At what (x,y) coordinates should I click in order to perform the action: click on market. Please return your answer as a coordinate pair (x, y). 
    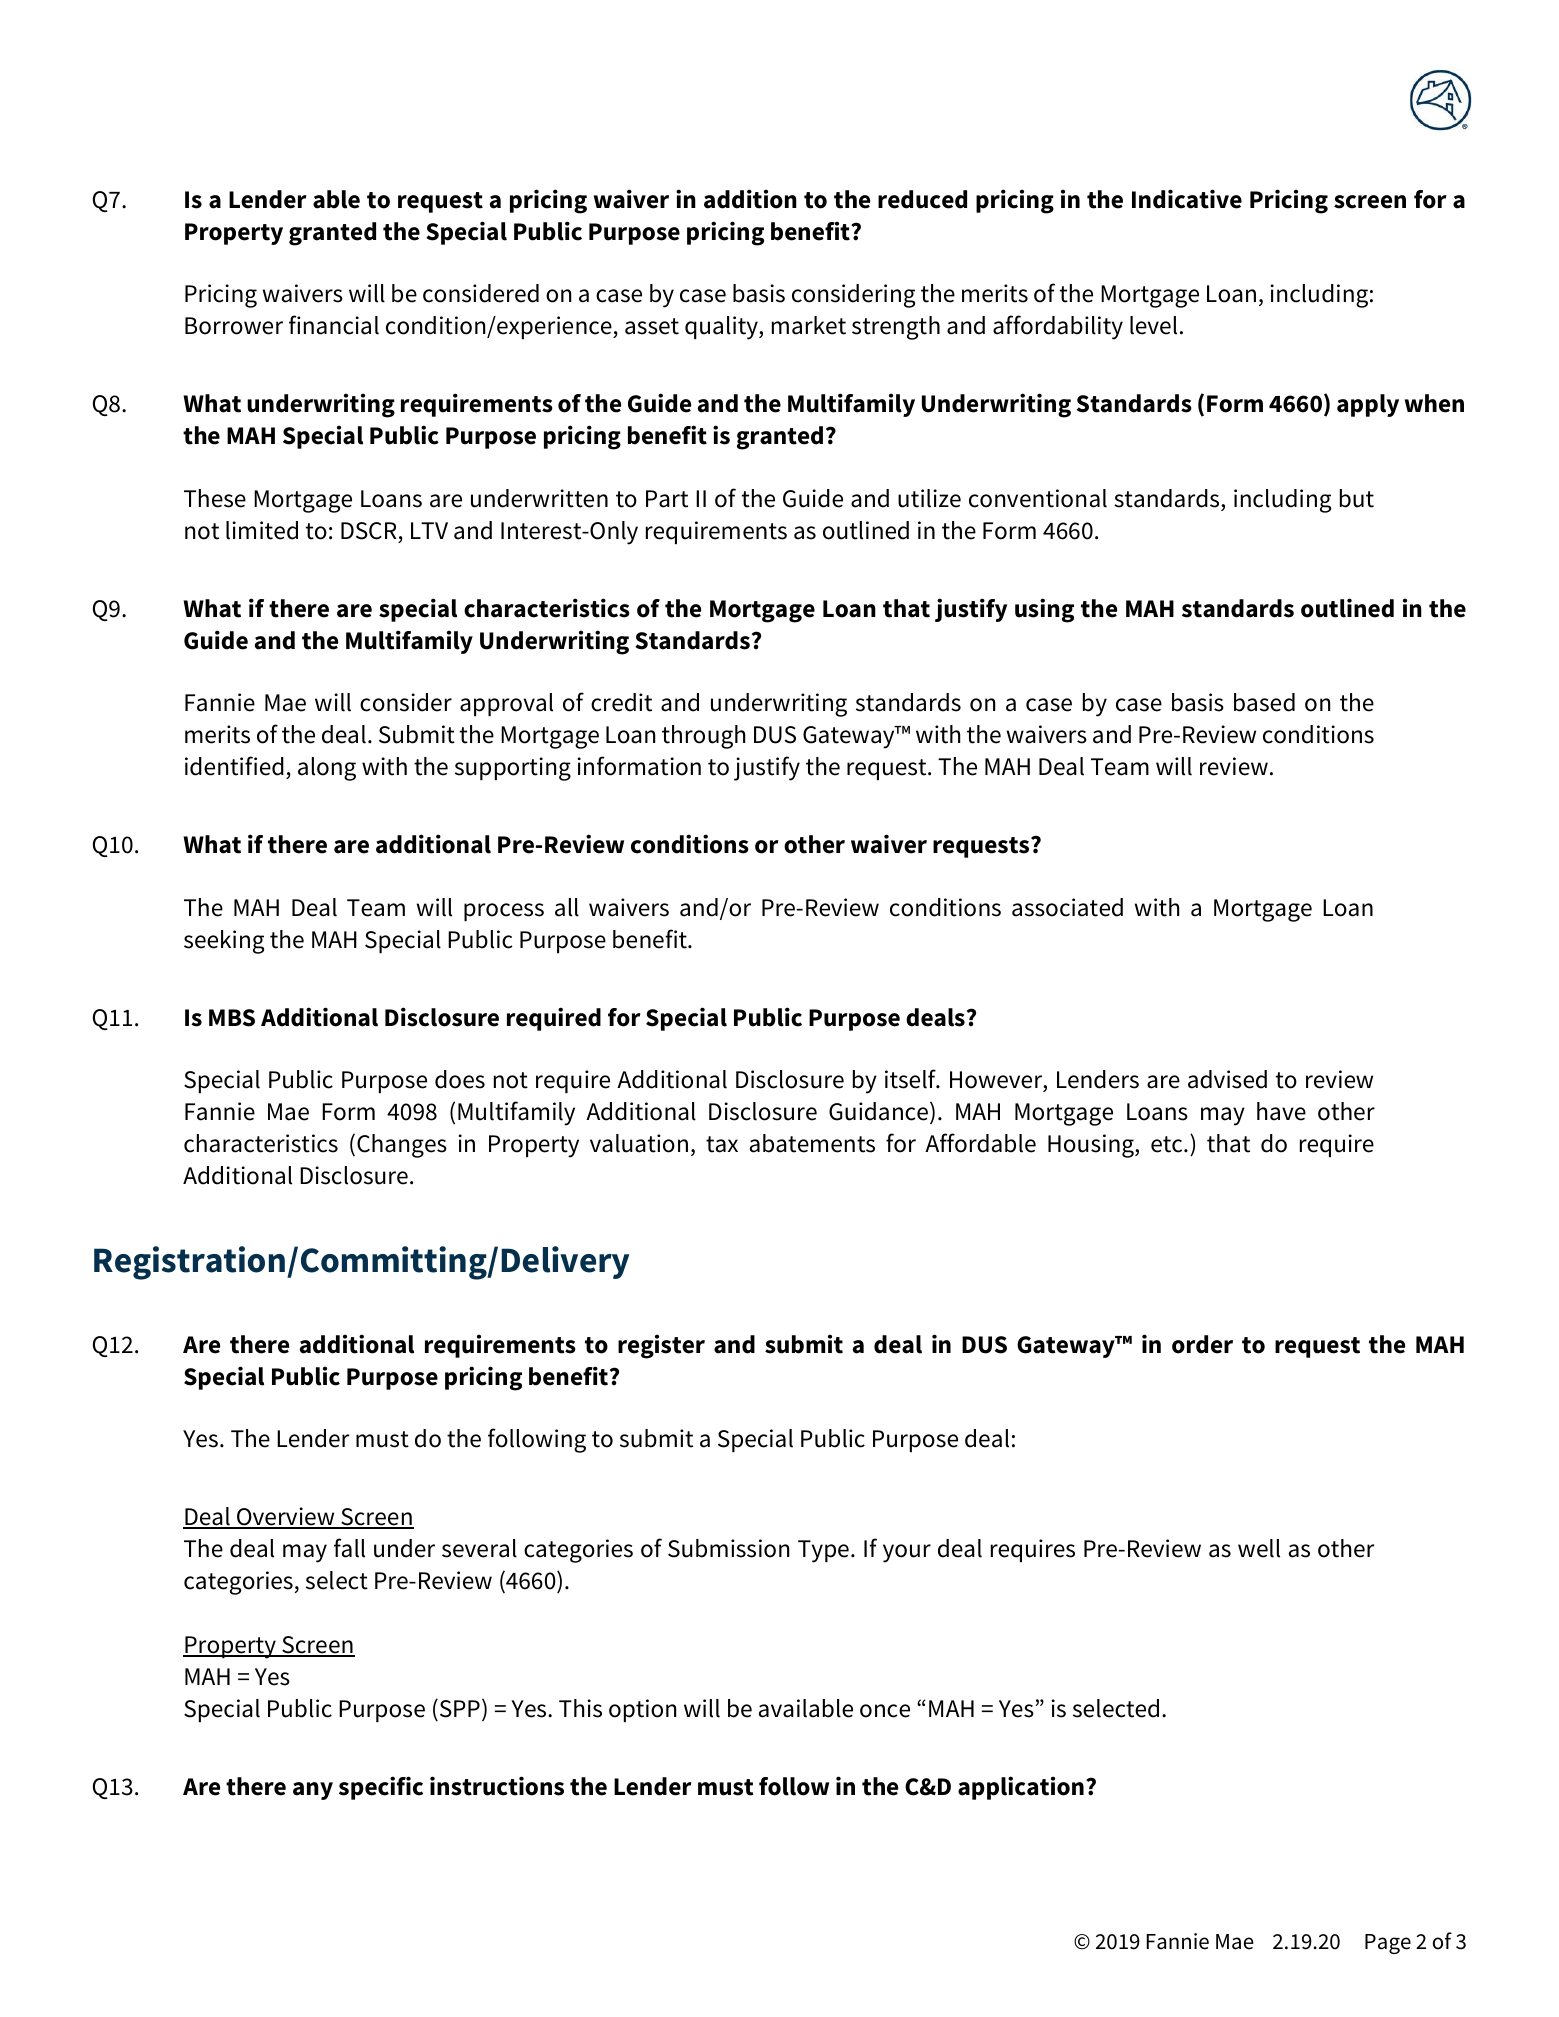
    Looking at the image, I should click on (809, 325).
